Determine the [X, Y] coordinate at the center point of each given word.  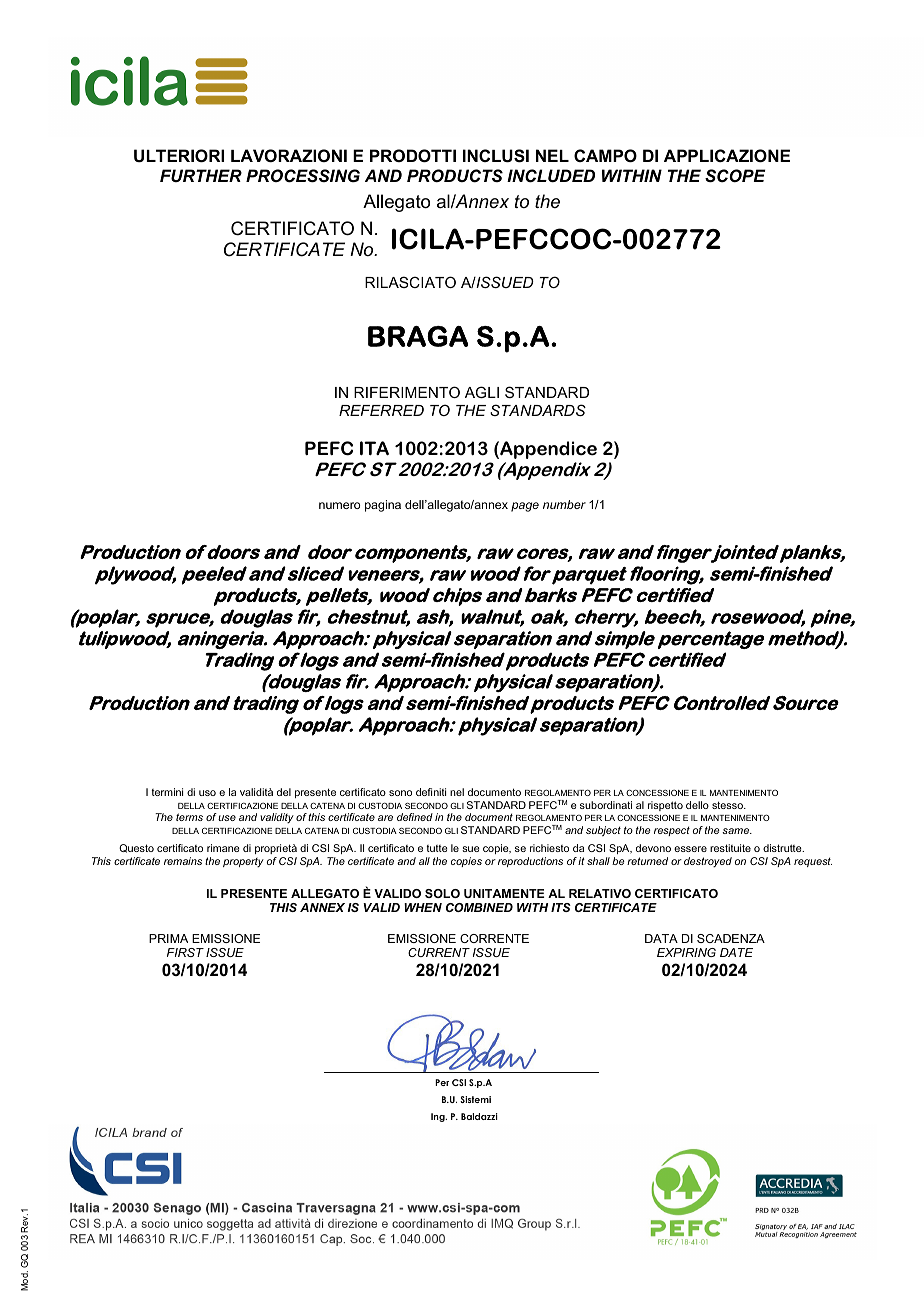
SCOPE [735, 176]
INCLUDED [551, 176]
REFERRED [381, 410]
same [737, 831]
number [564, 504]
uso [207, 793]
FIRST [185, 952]
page [525, 507]
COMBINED [479, 907]
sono [400, 793]
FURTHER [201, 175]
